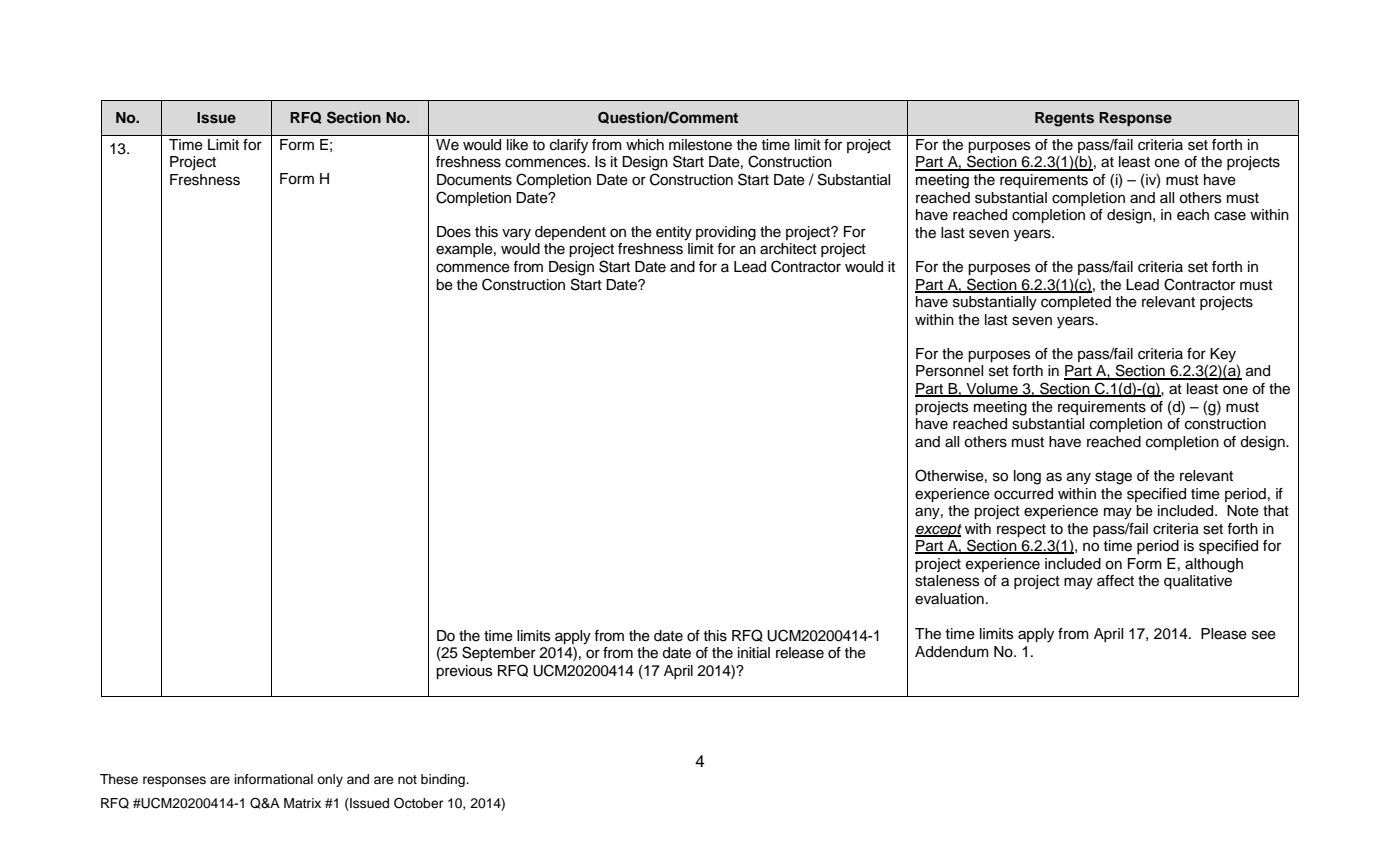 The image size is (1400, 850). I want to click on Regents, so click(1064, 119).
